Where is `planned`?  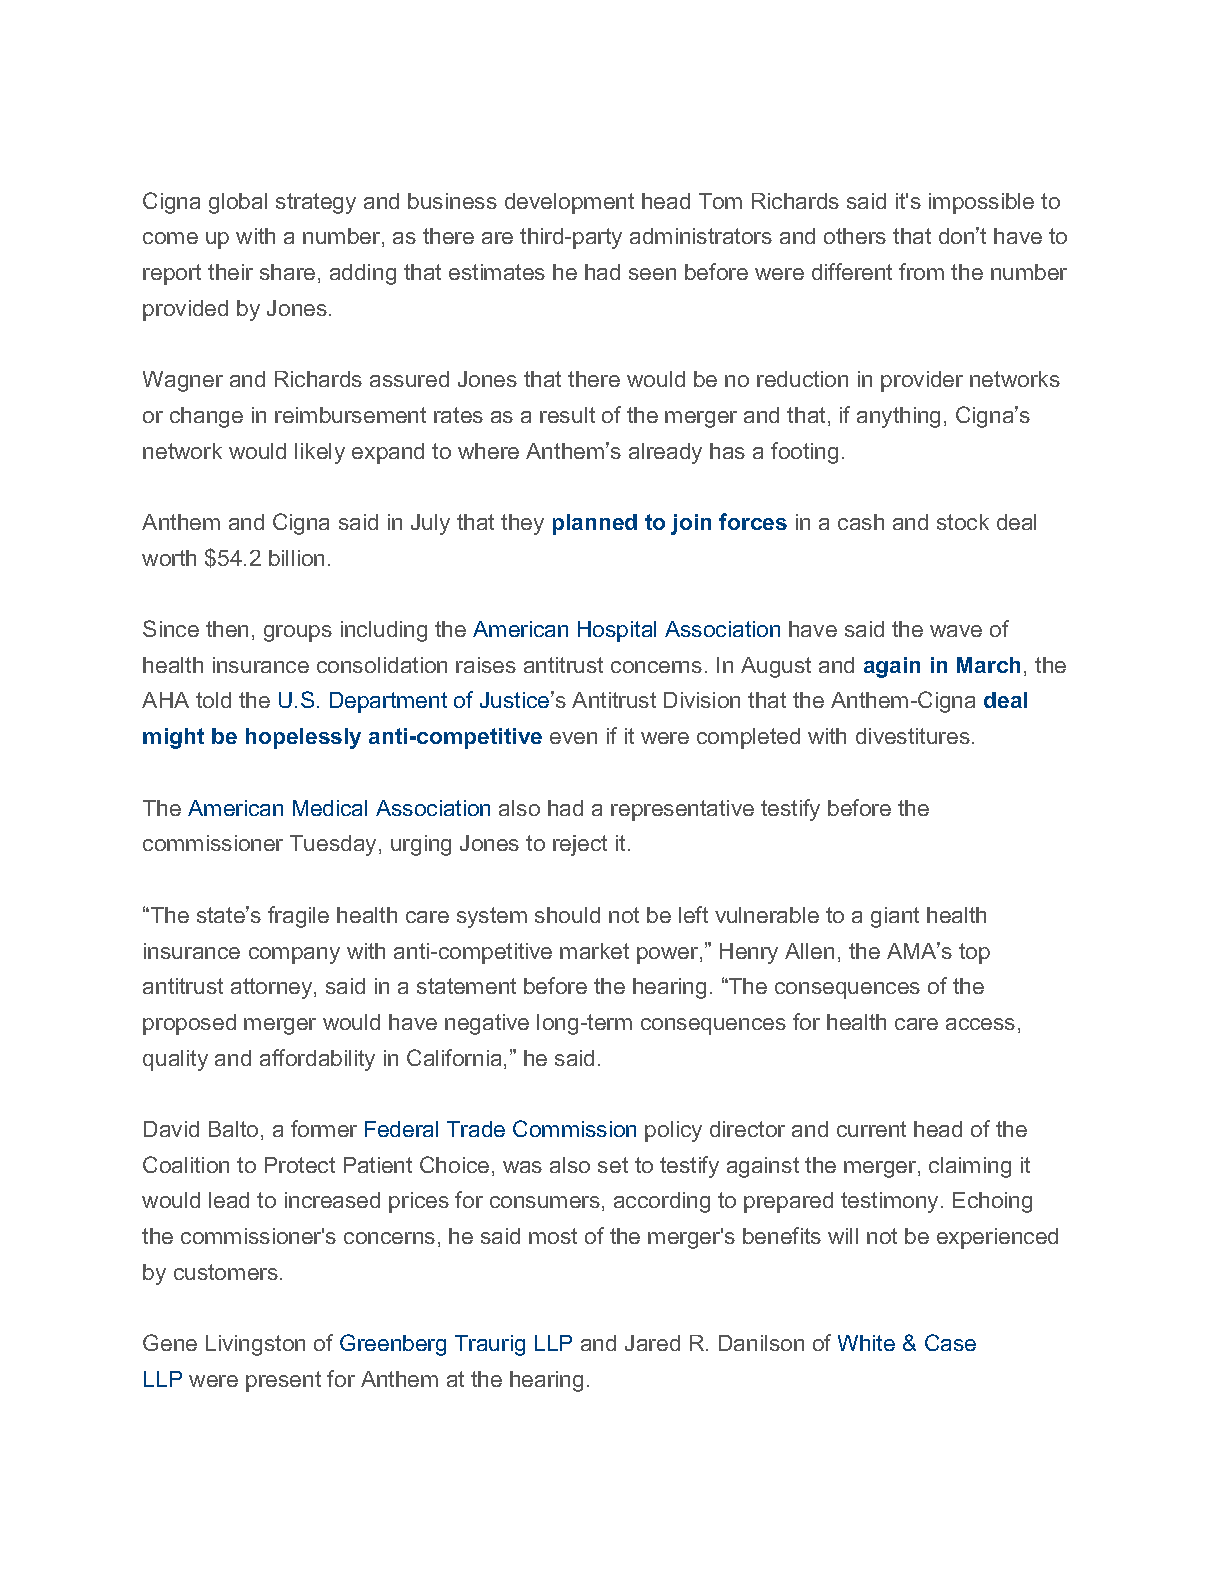 planned is located at coordinates (595, 524).
